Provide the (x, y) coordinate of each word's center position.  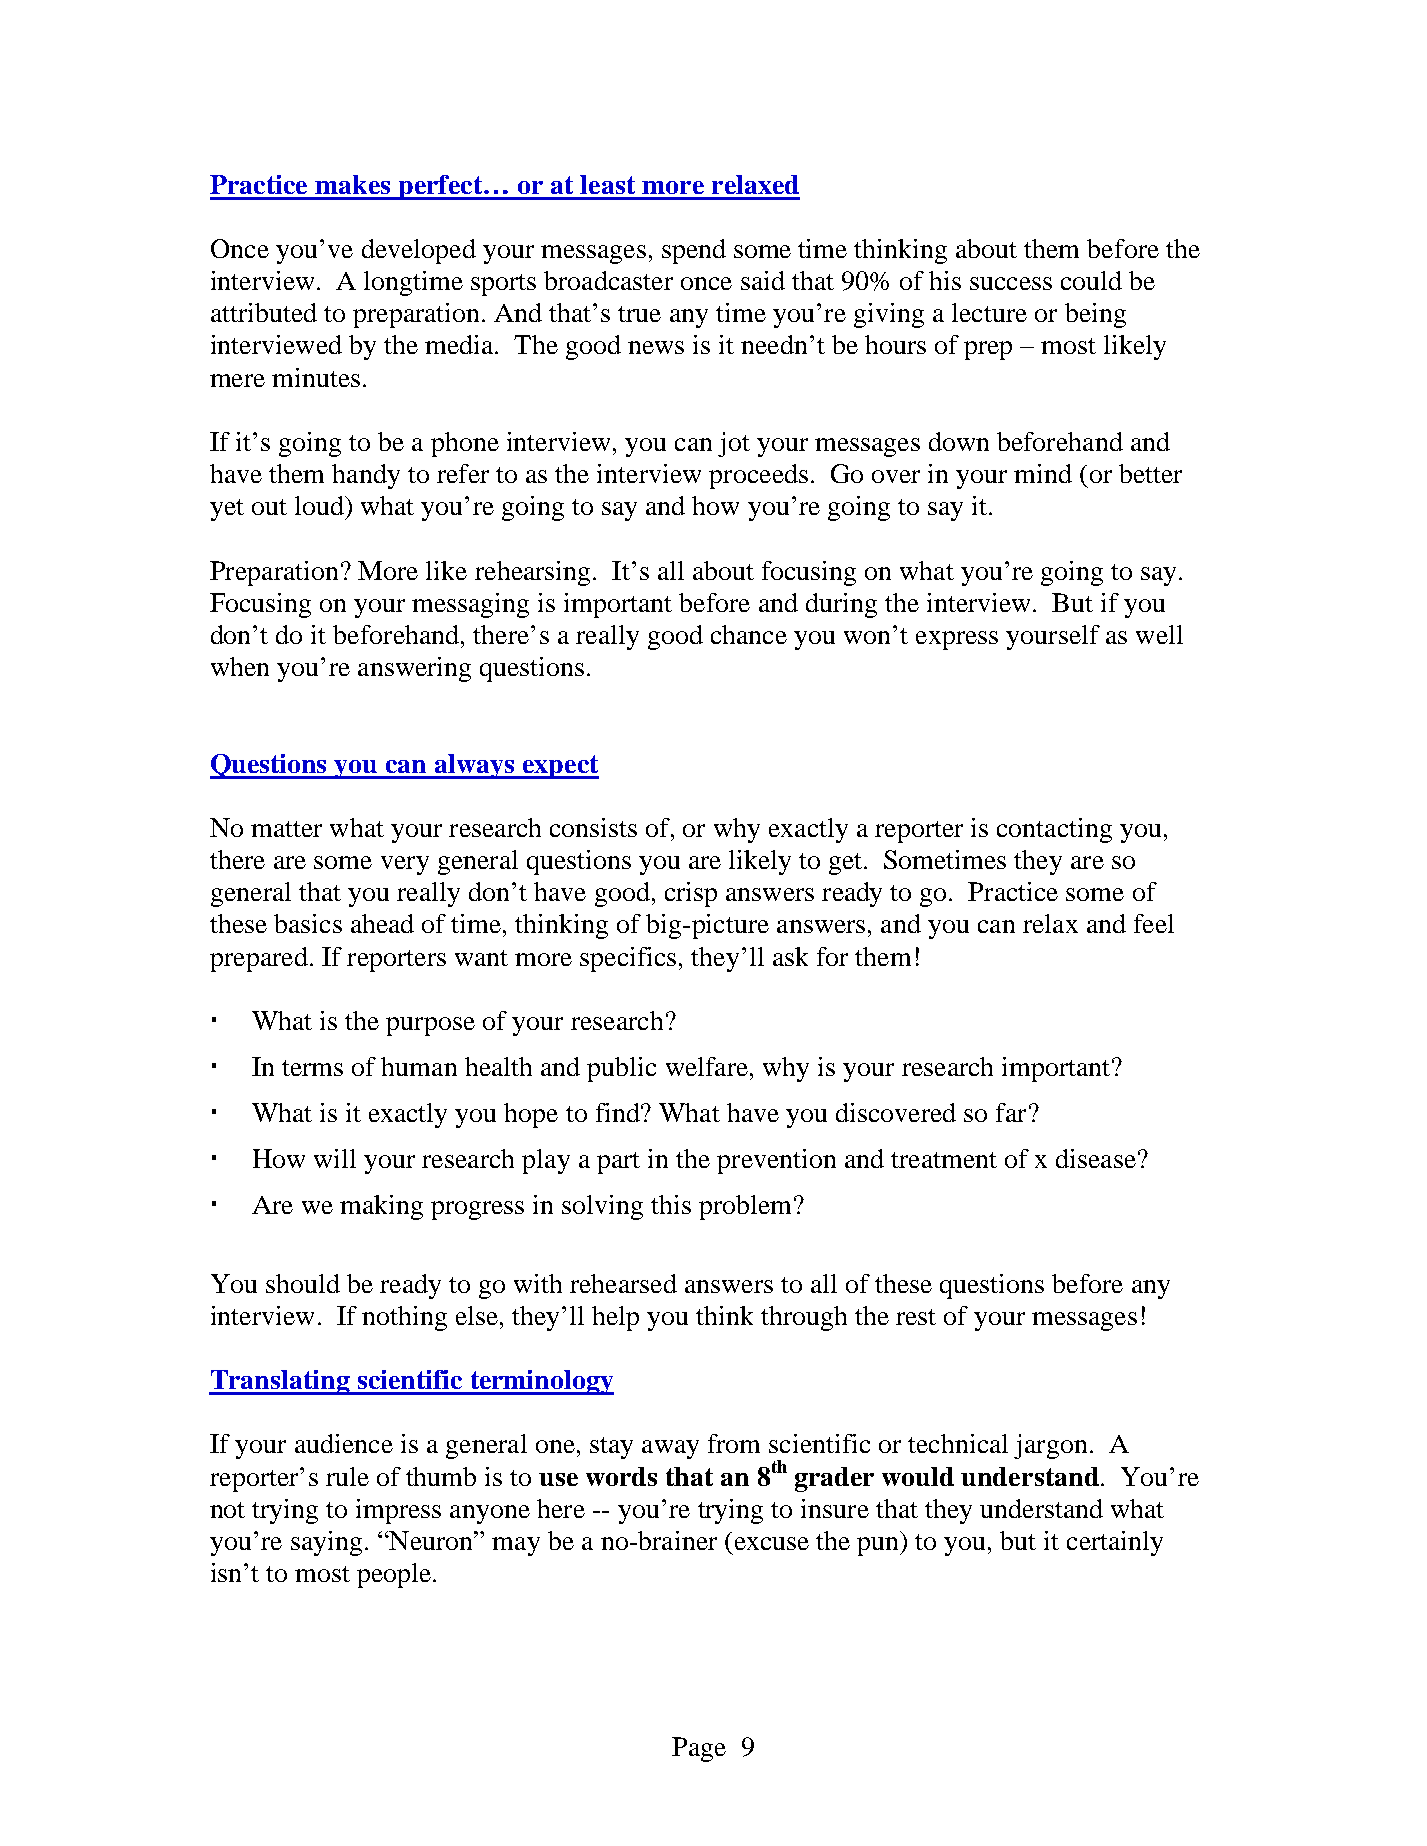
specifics (628, 959)
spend (694, 251)
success (1011, 283)
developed (419, 251)
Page (699, 1749)
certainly (1115, 1543)
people (394, 1575)
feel (1154, 923)
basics (308, 923)
